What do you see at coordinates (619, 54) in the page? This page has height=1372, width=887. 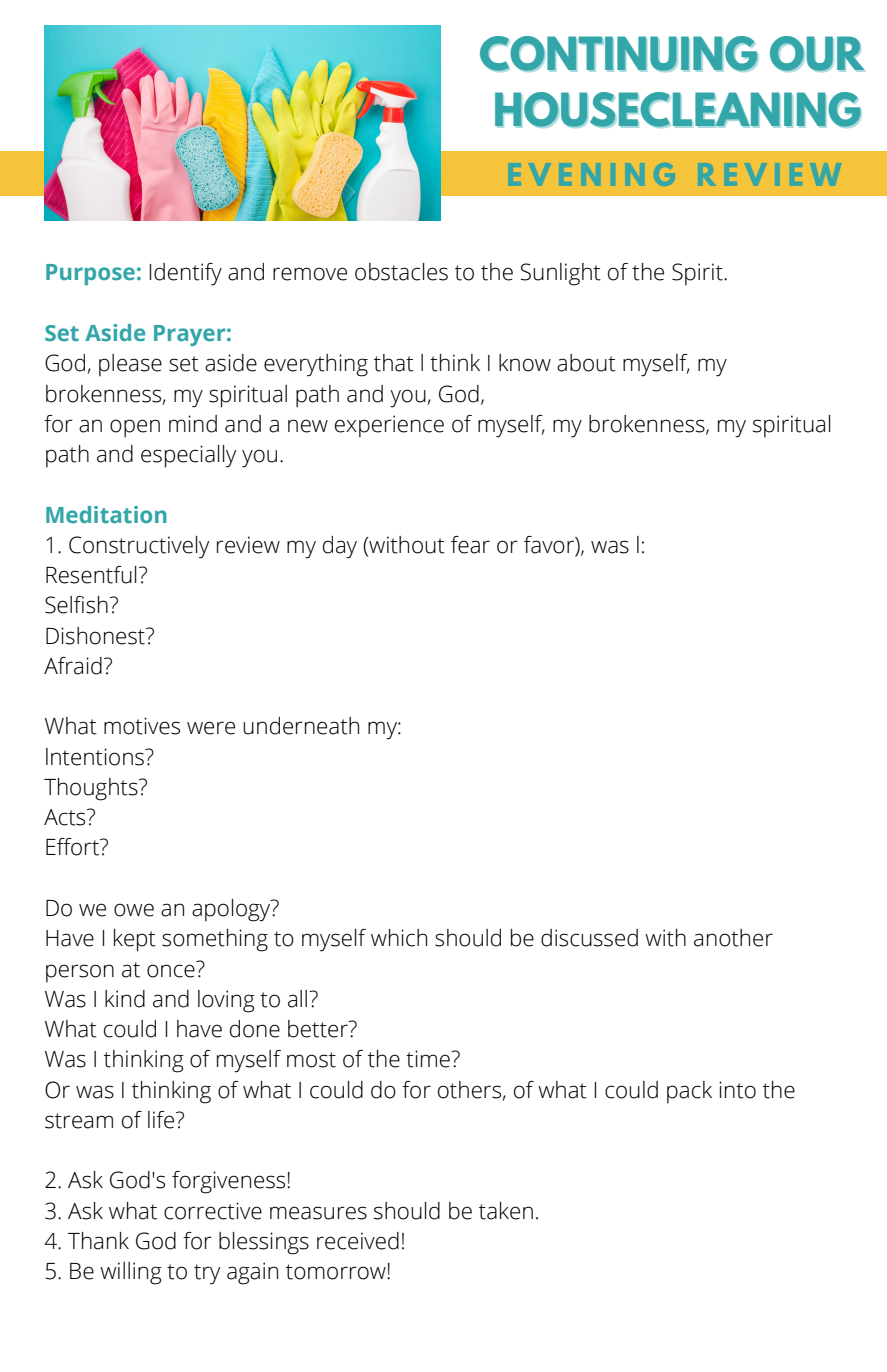 I see `CONTINUING` at bounding box center [619, 54].
